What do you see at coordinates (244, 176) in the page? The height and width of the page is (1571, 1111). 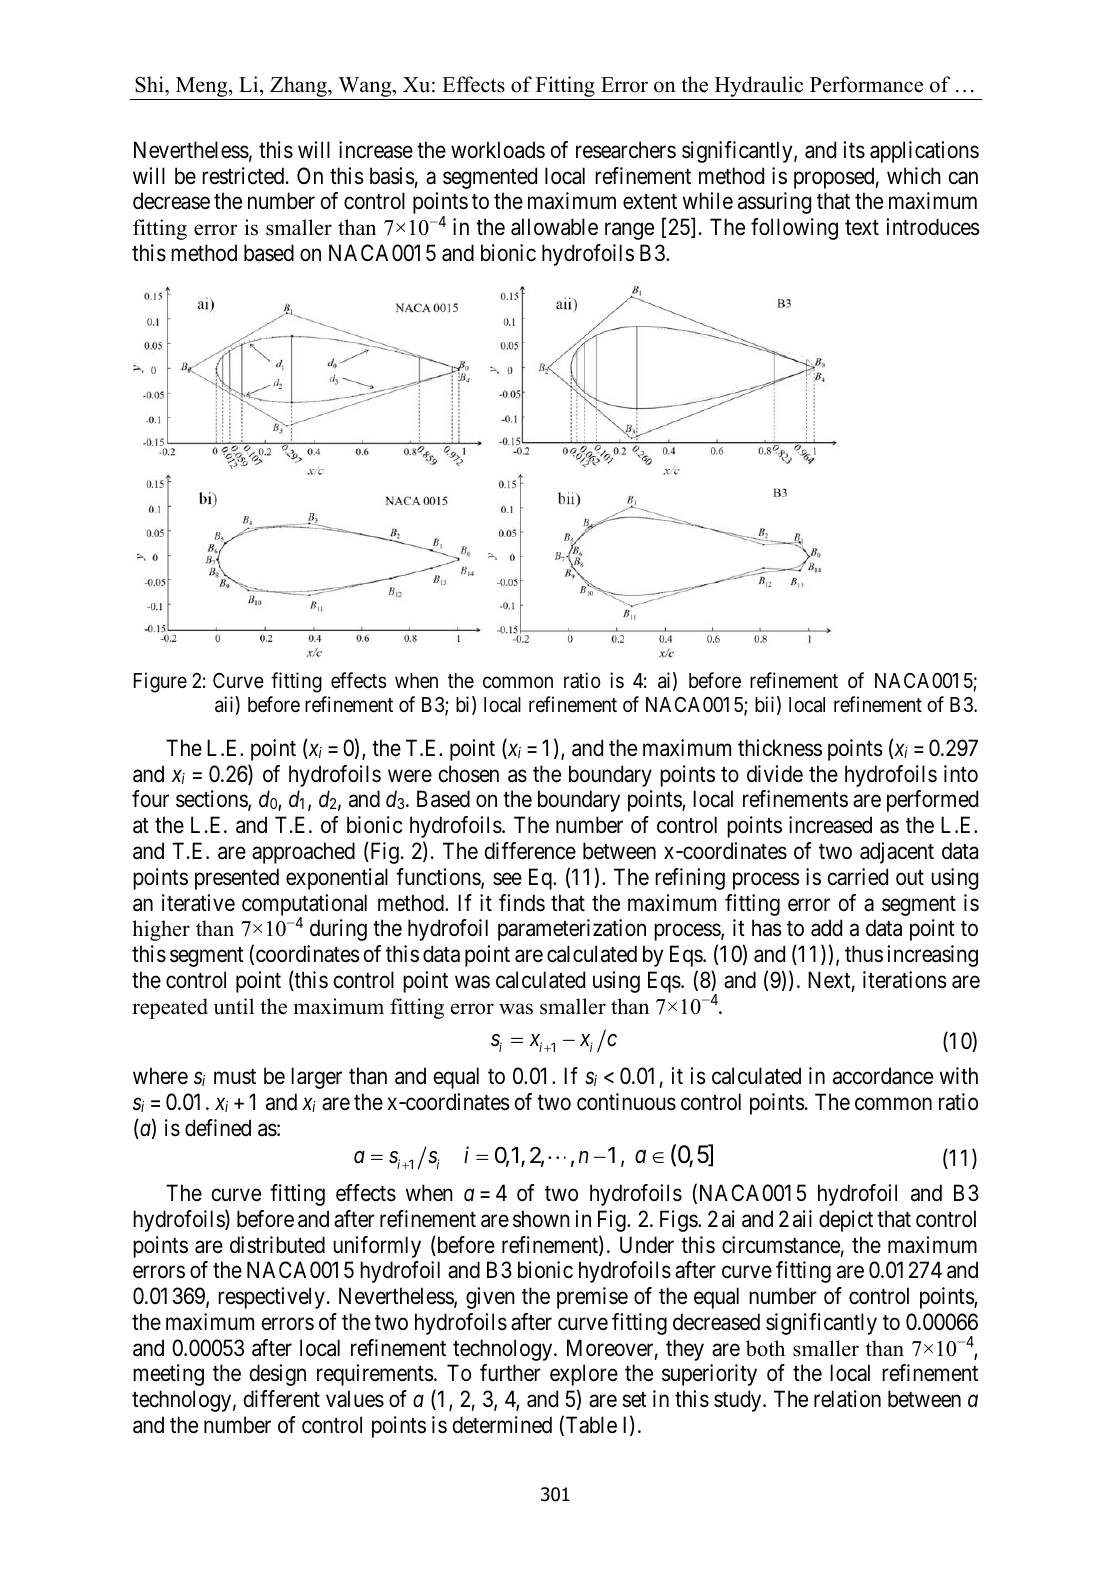 I see `restricted` at bounding box center [244, 176].
